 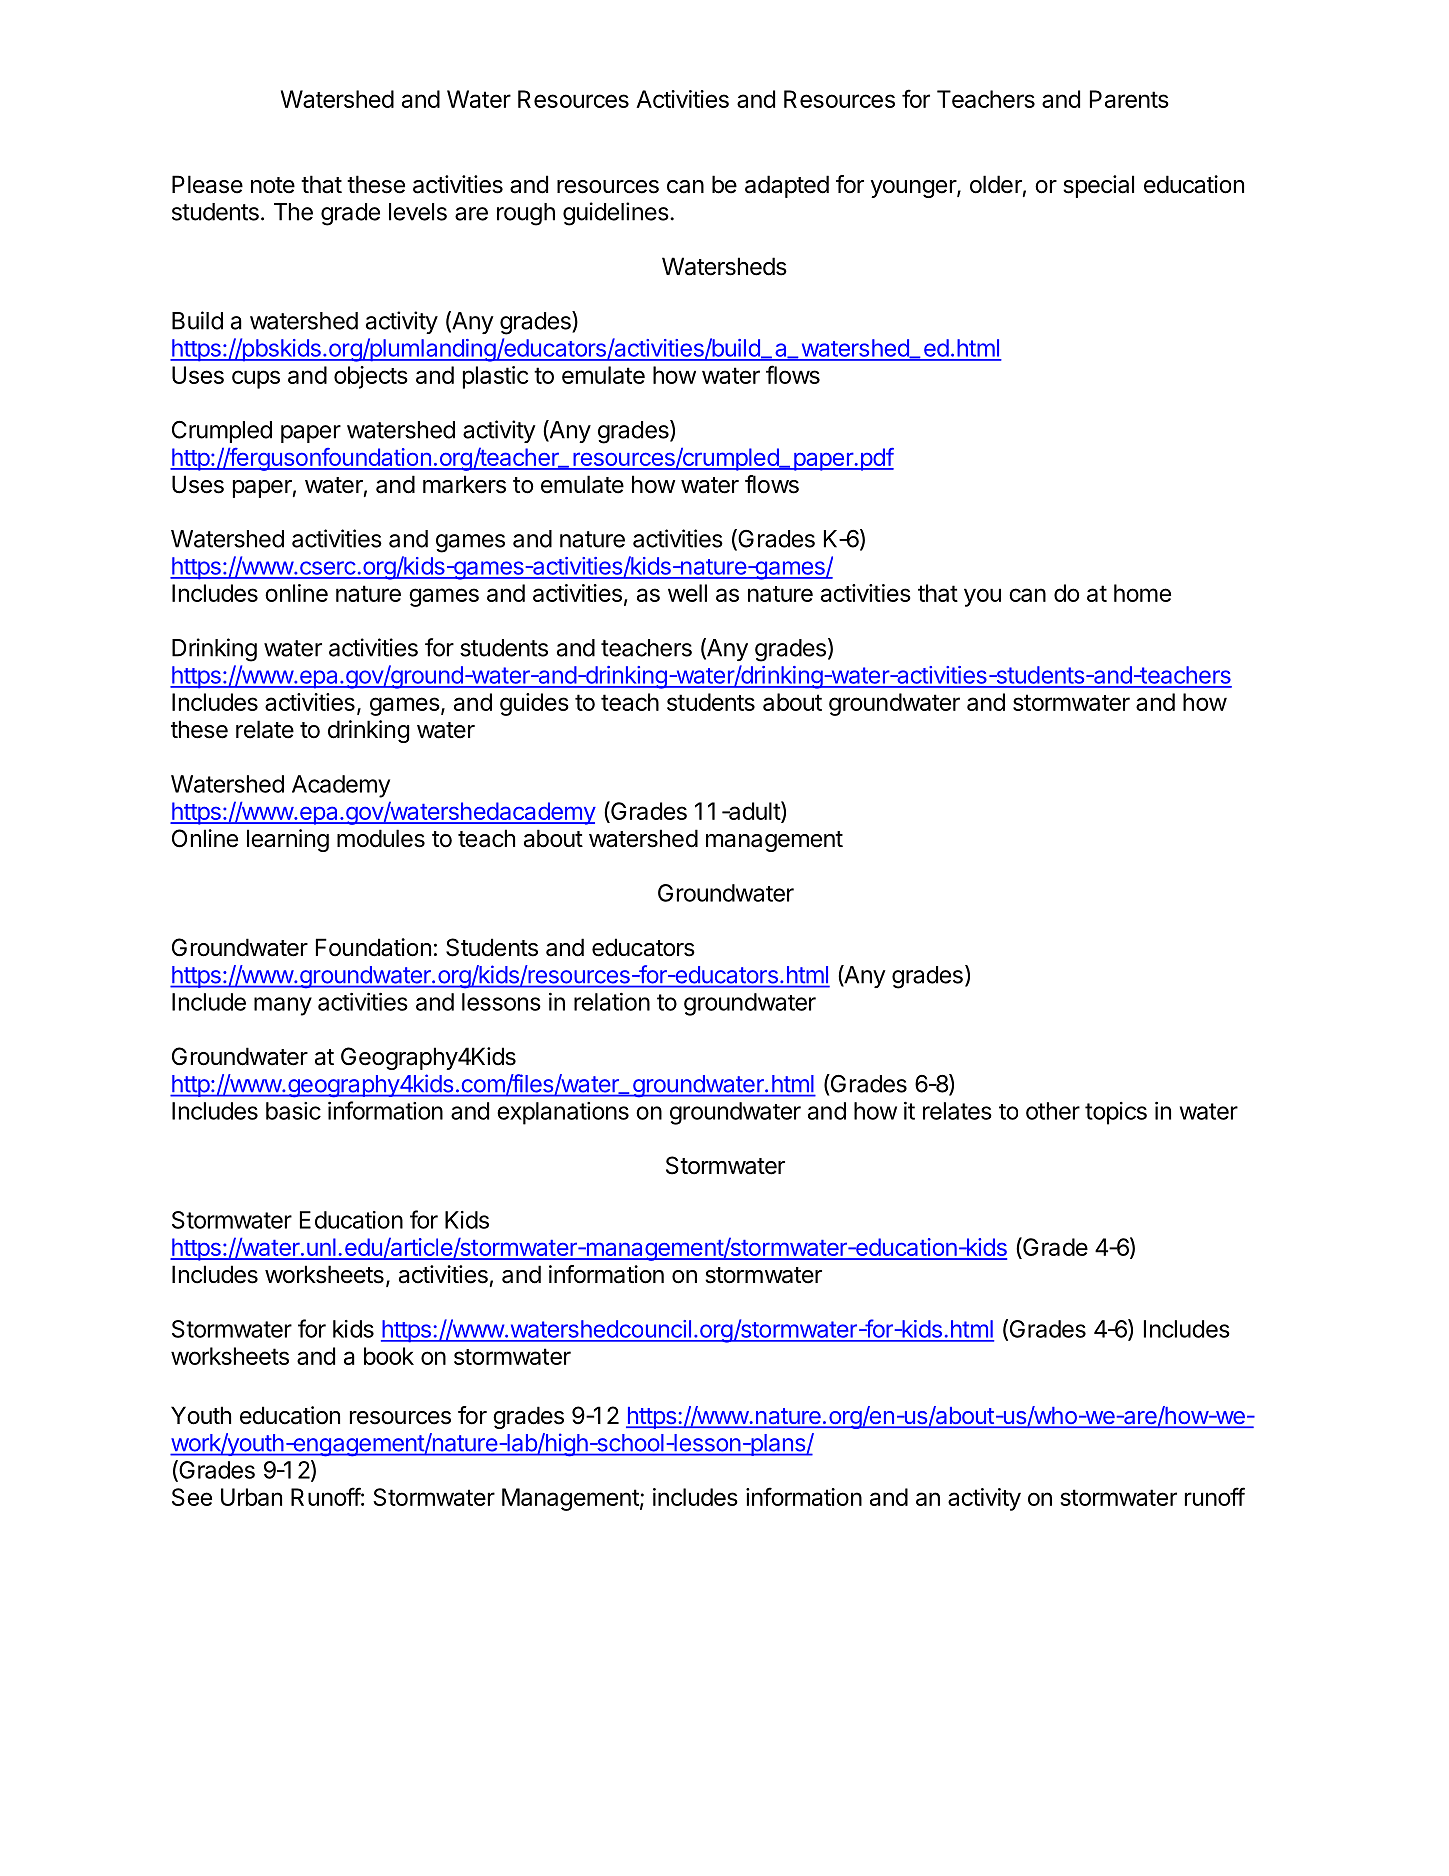 What do you see at coordinates (256, 379) in the document?
I see `cups` at bounding box center [256, 379].
